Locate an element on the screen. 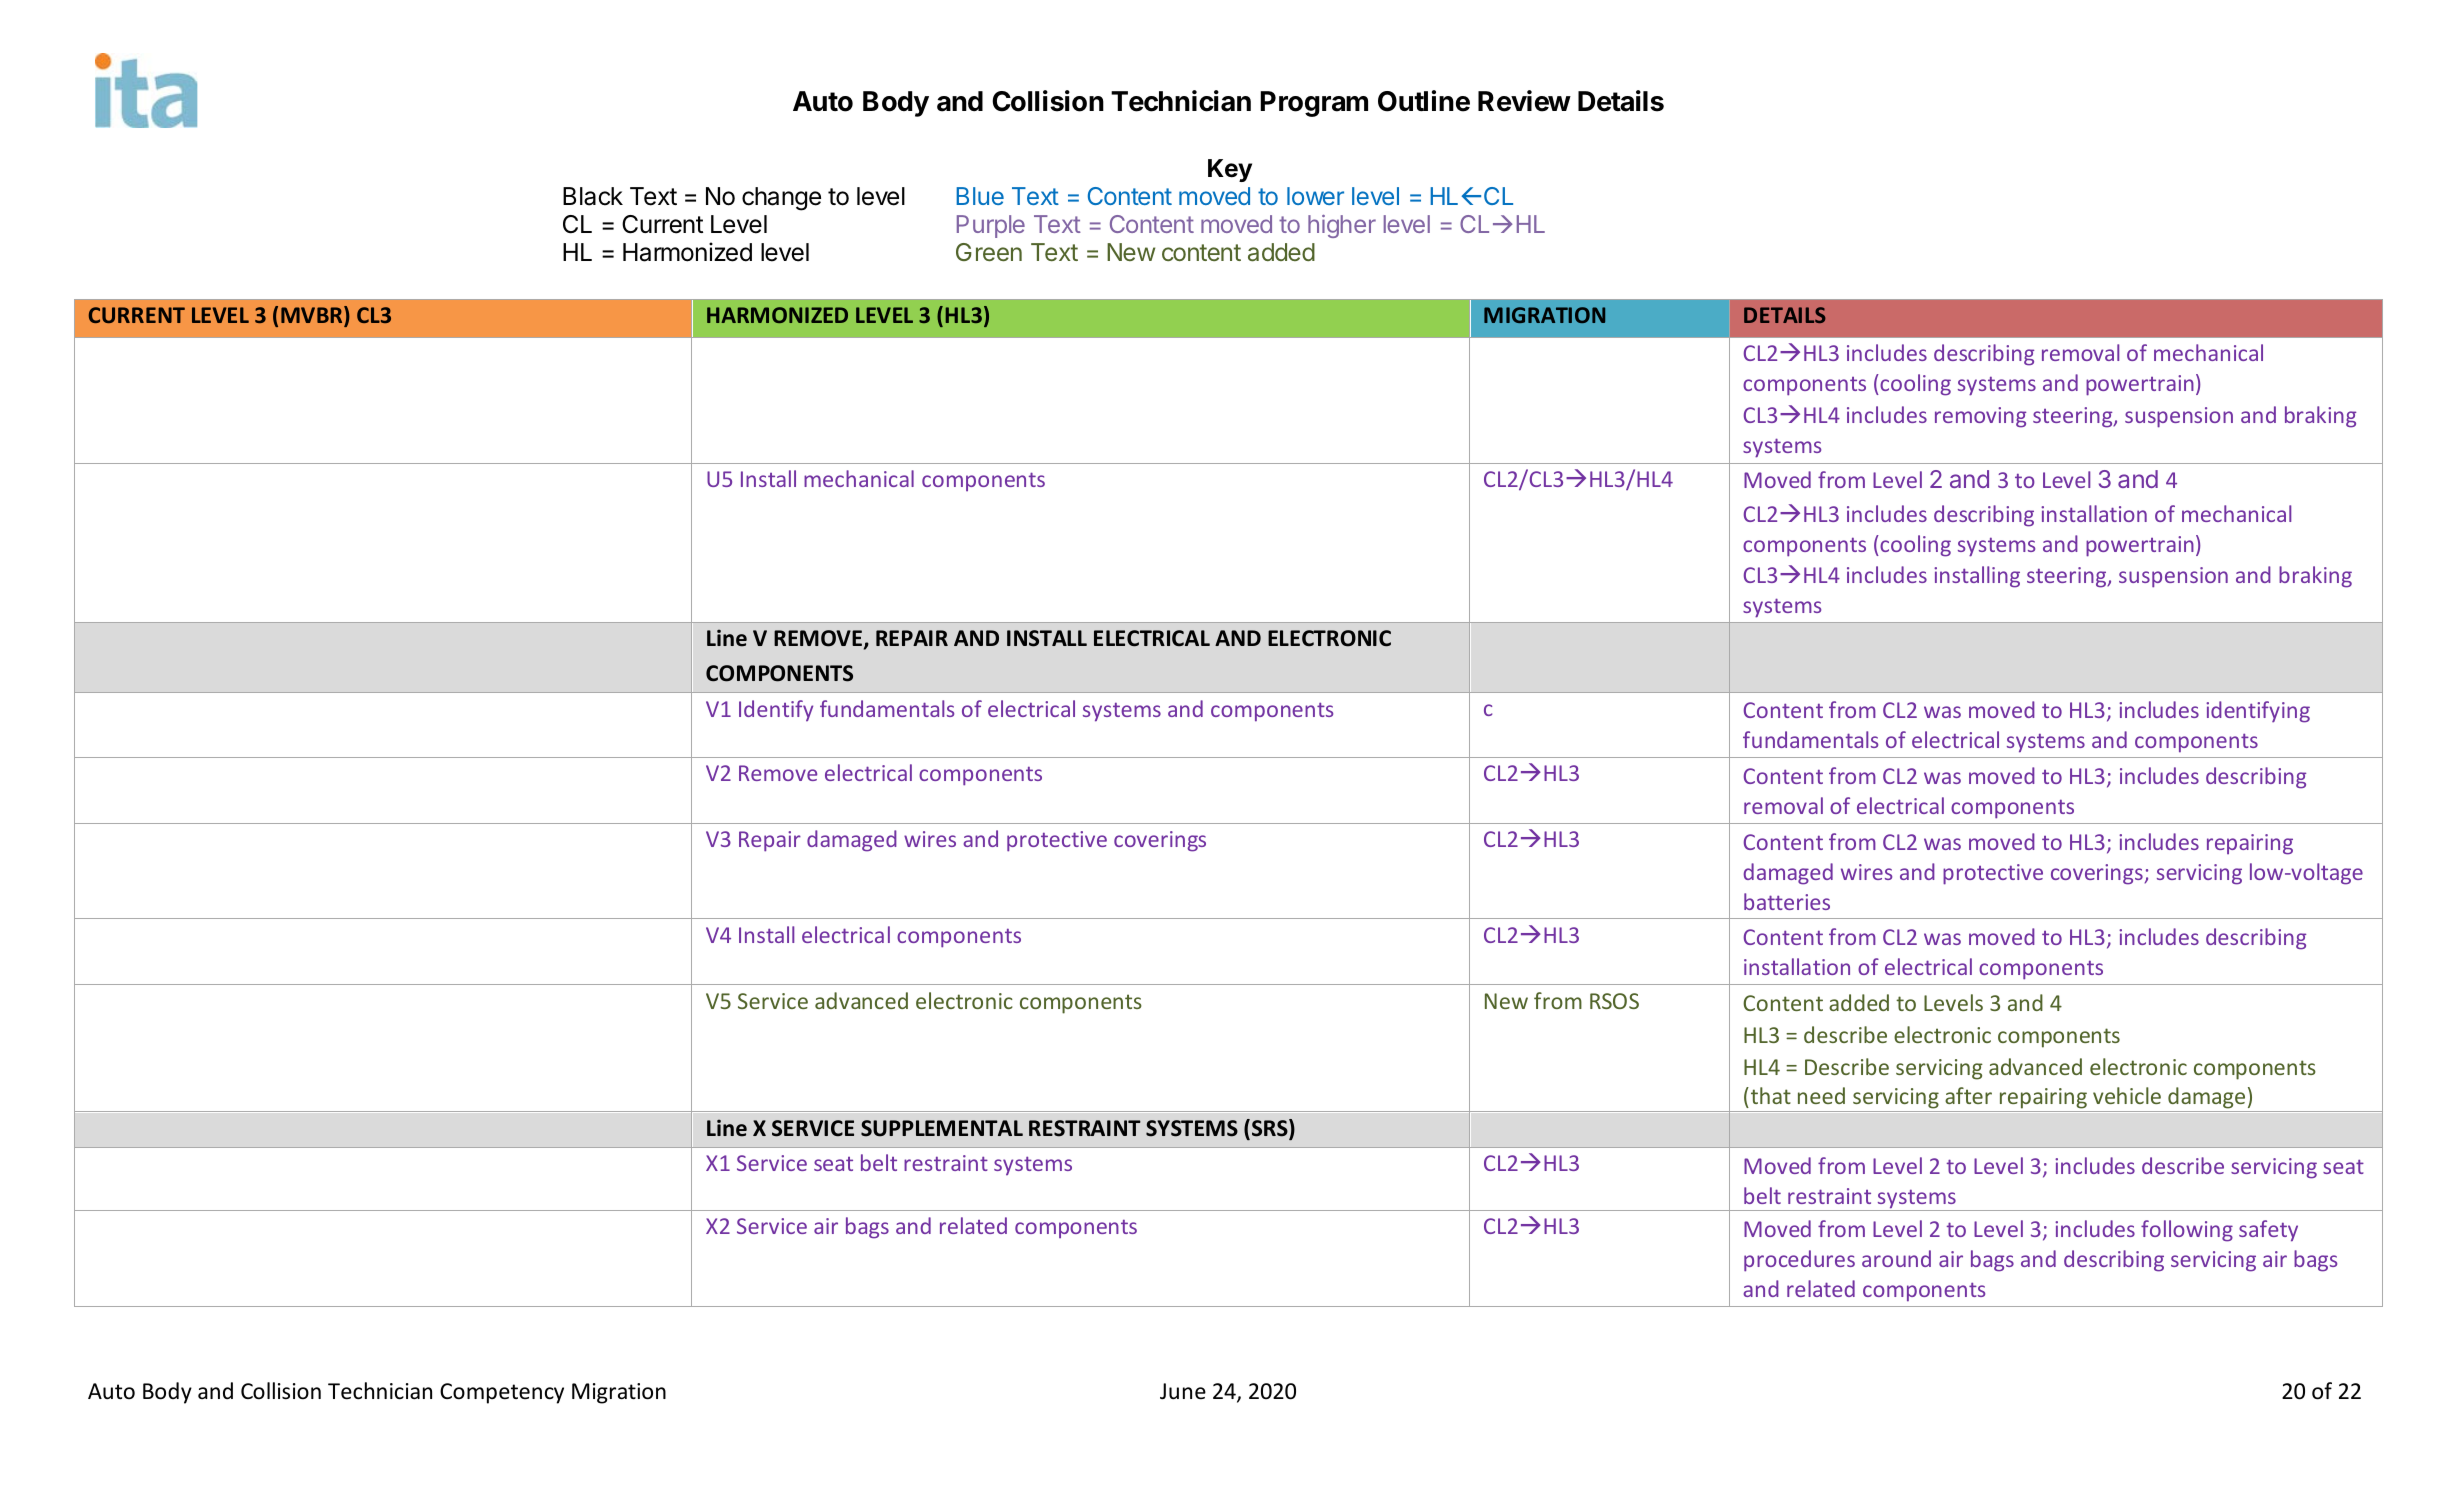 The height and width of the screenshot is (1492, 2457). batteries is located at coordinates (1787, 901).
